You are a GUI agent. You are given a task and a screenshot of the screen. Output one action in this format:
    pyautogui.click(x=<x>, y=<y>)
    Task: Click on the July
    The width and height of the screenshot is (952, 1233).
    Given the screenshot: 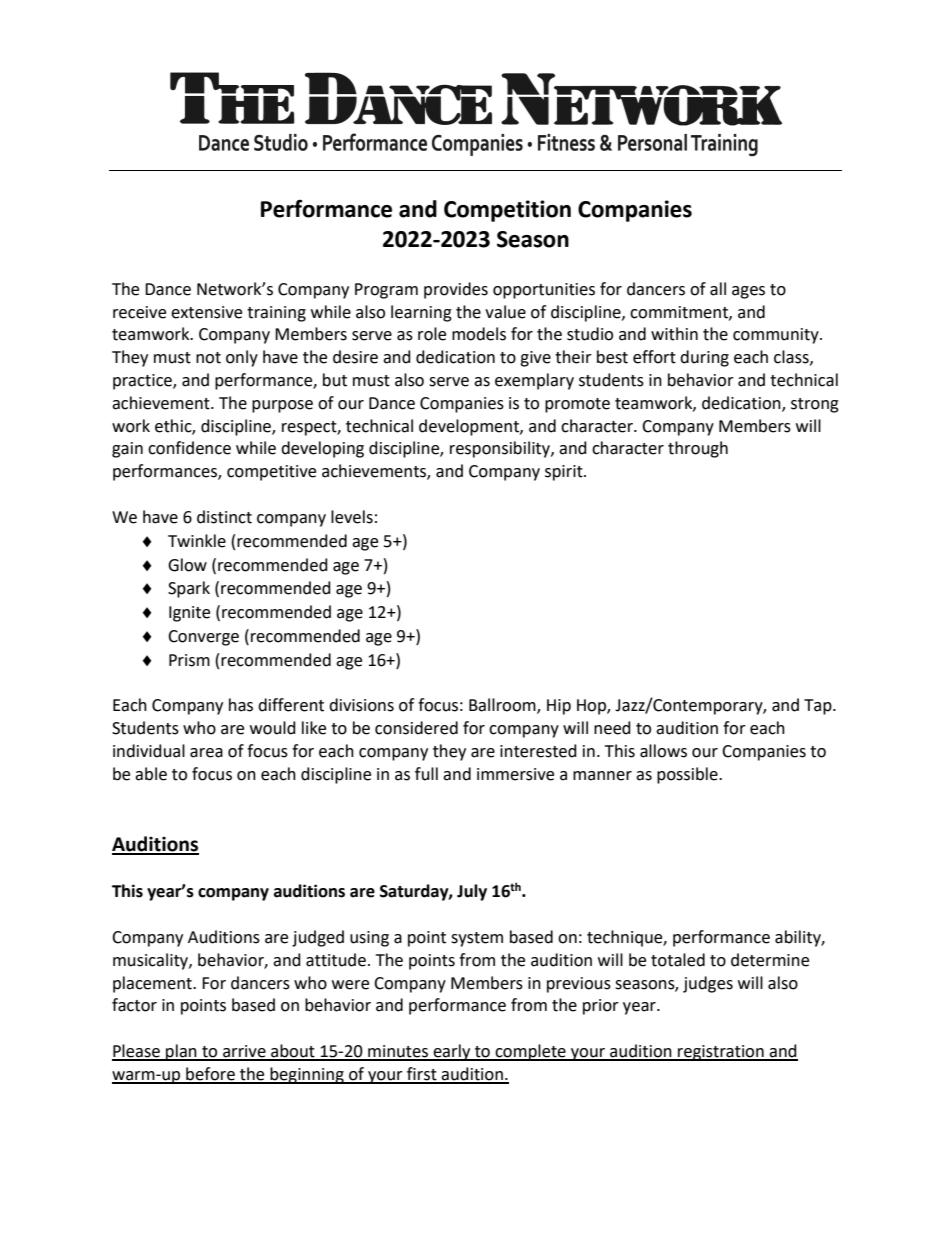 What is the action you would take?
    pyautogui.click(x=472, y=892)
